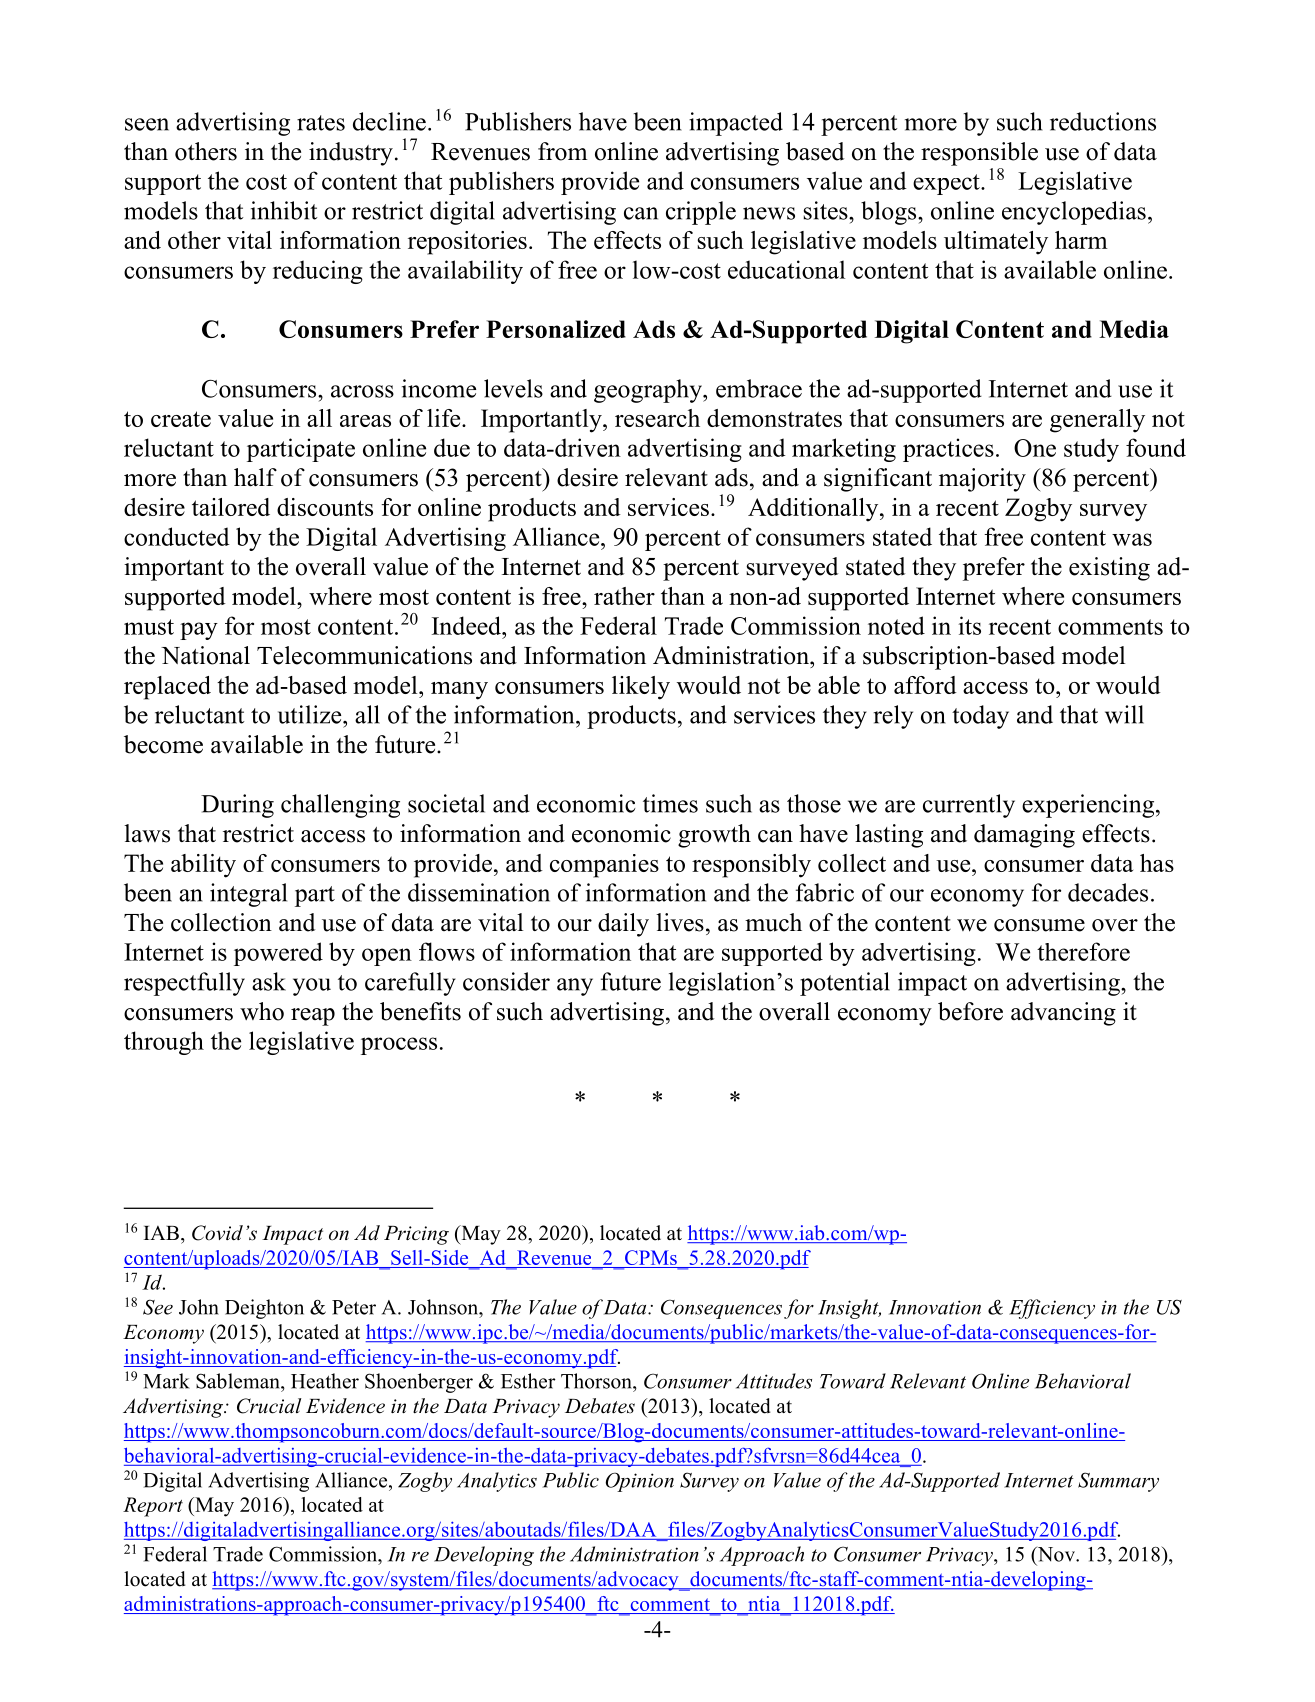 This document has width=1315, height=1702. Describe the element at coordinates (237, 806) in the document. I see `During` at that location.
